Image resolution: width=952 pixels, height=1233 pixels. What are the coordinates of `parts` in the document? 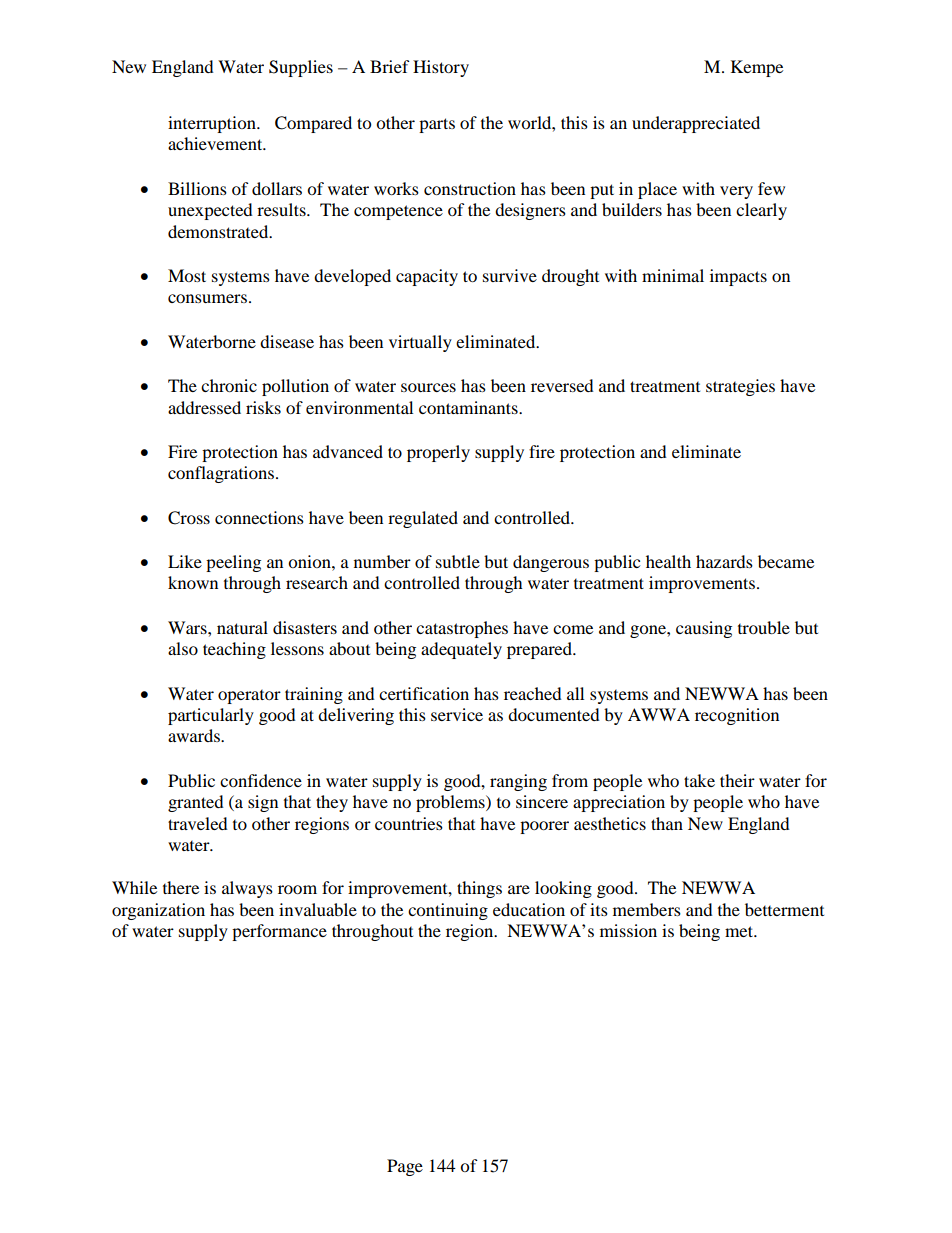 It's located at (437, 125).
